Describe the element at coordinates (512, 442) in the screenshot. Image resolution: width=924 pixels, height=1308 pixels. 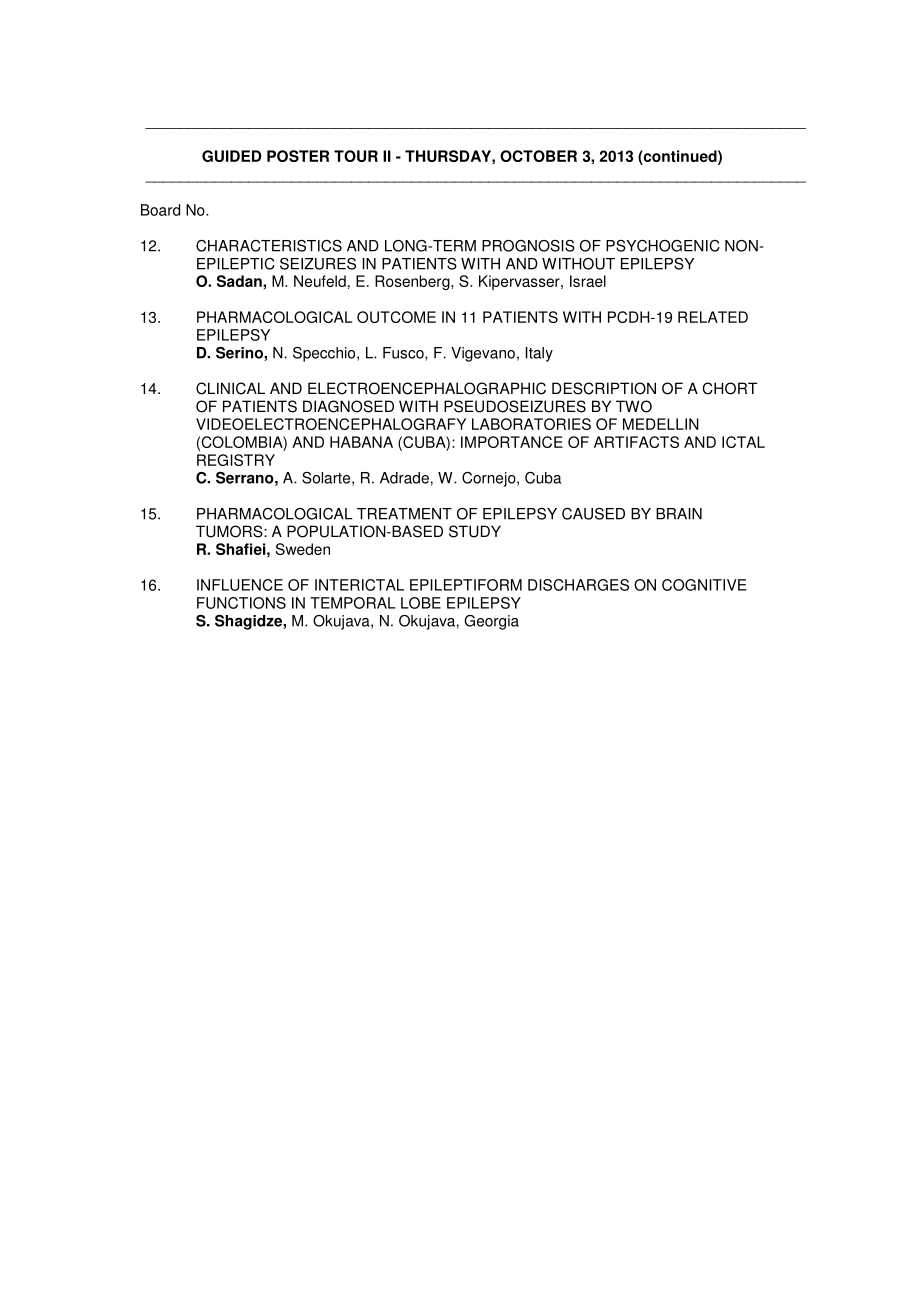
I see `IMPORTANCE` at that location.
